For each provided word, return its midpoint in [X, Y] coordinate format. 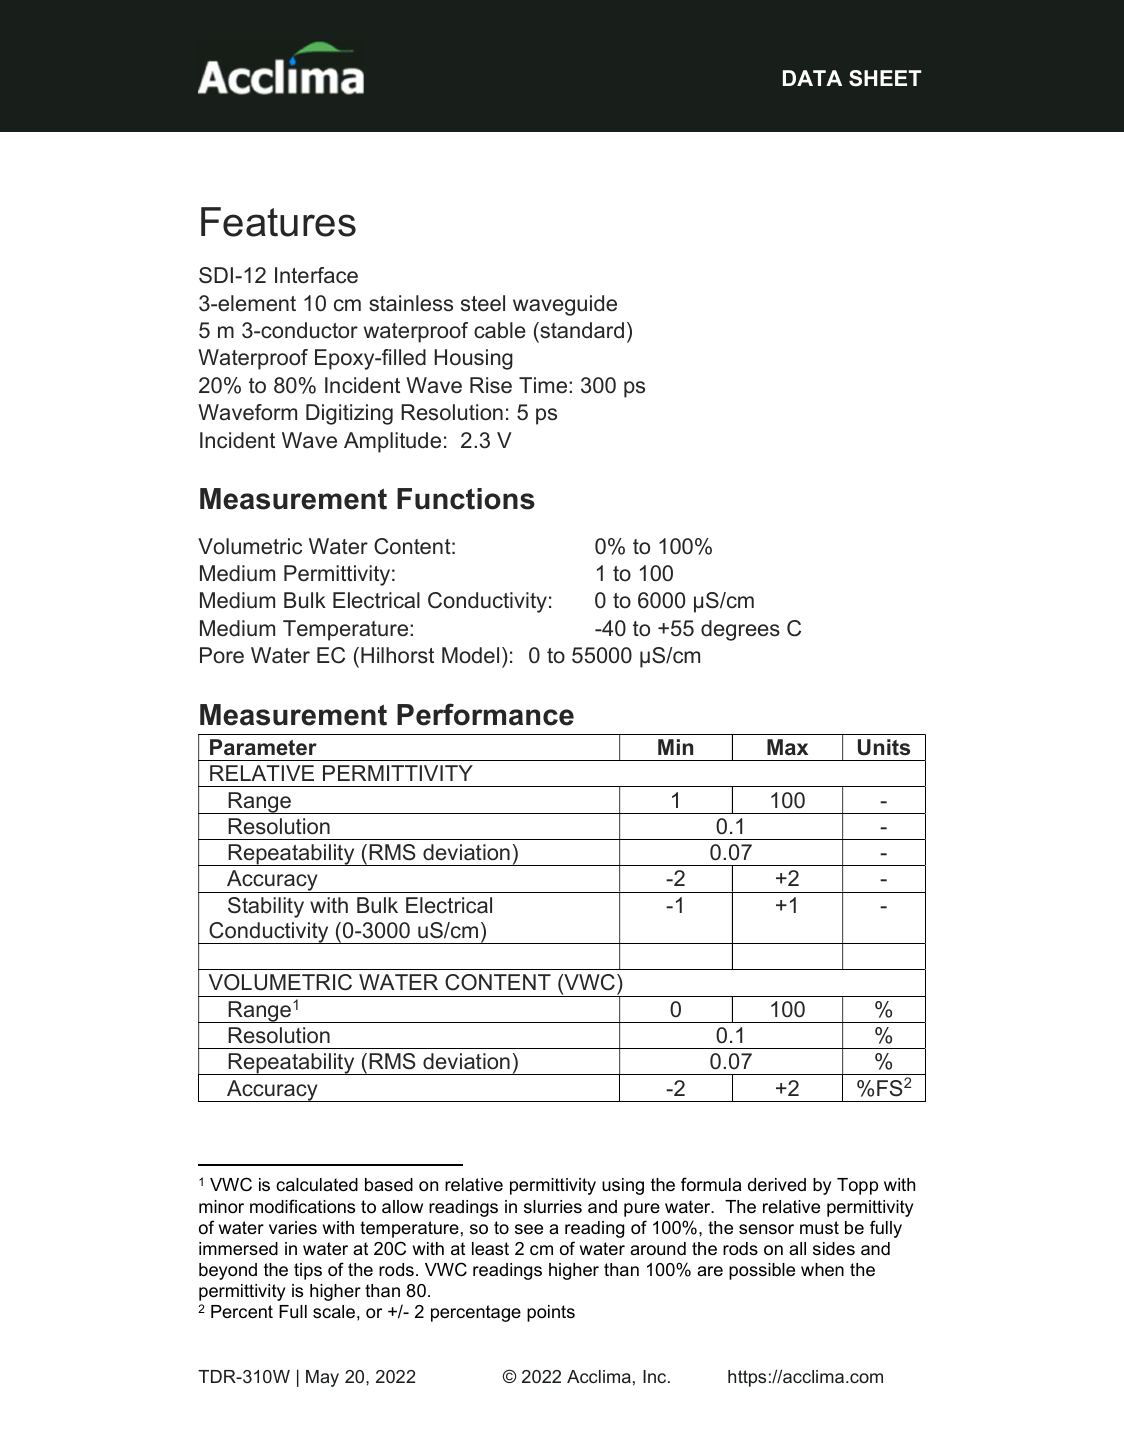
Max [787, 747]
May [322, 1378]
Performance [485, 714]
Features [278, 222]
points [551, 1313]
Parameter [263, 747]
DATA [812, 78]
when [822, 1270]
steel [483, 303]
